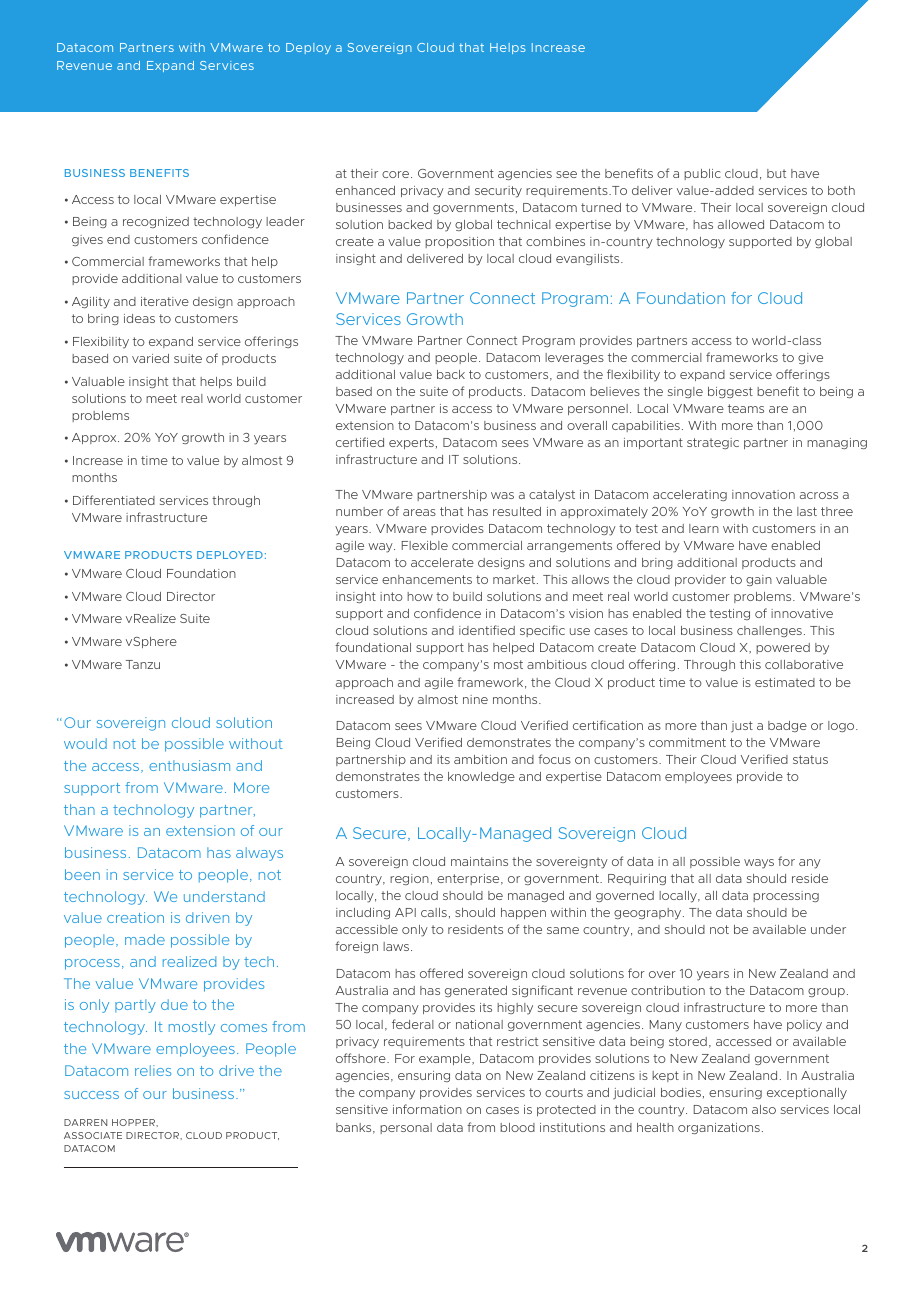 The width and height of the screenshot is (924, 1308). I want to click on was, so click(502, 495).
